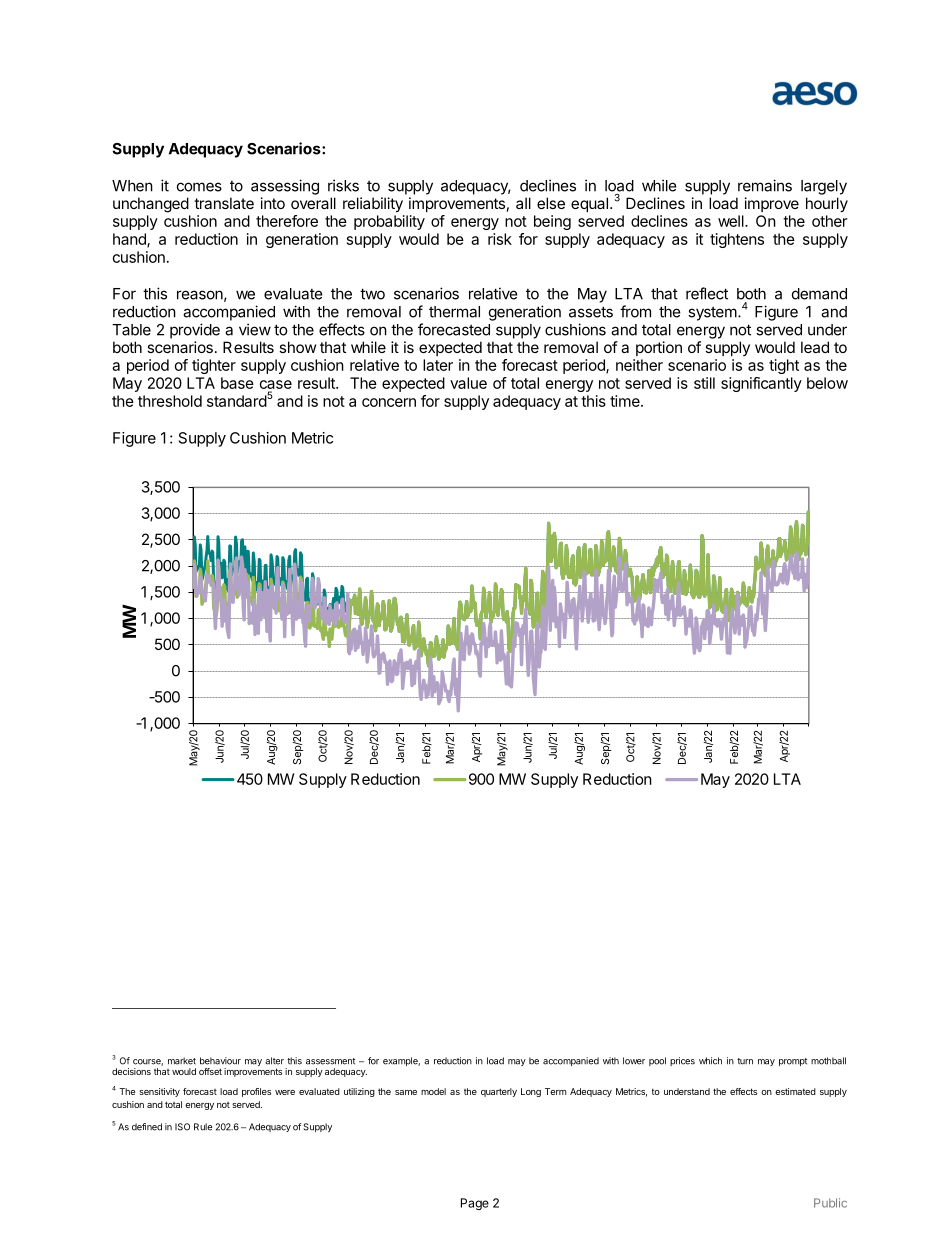  I want to click on translate, so click(224, 203).
